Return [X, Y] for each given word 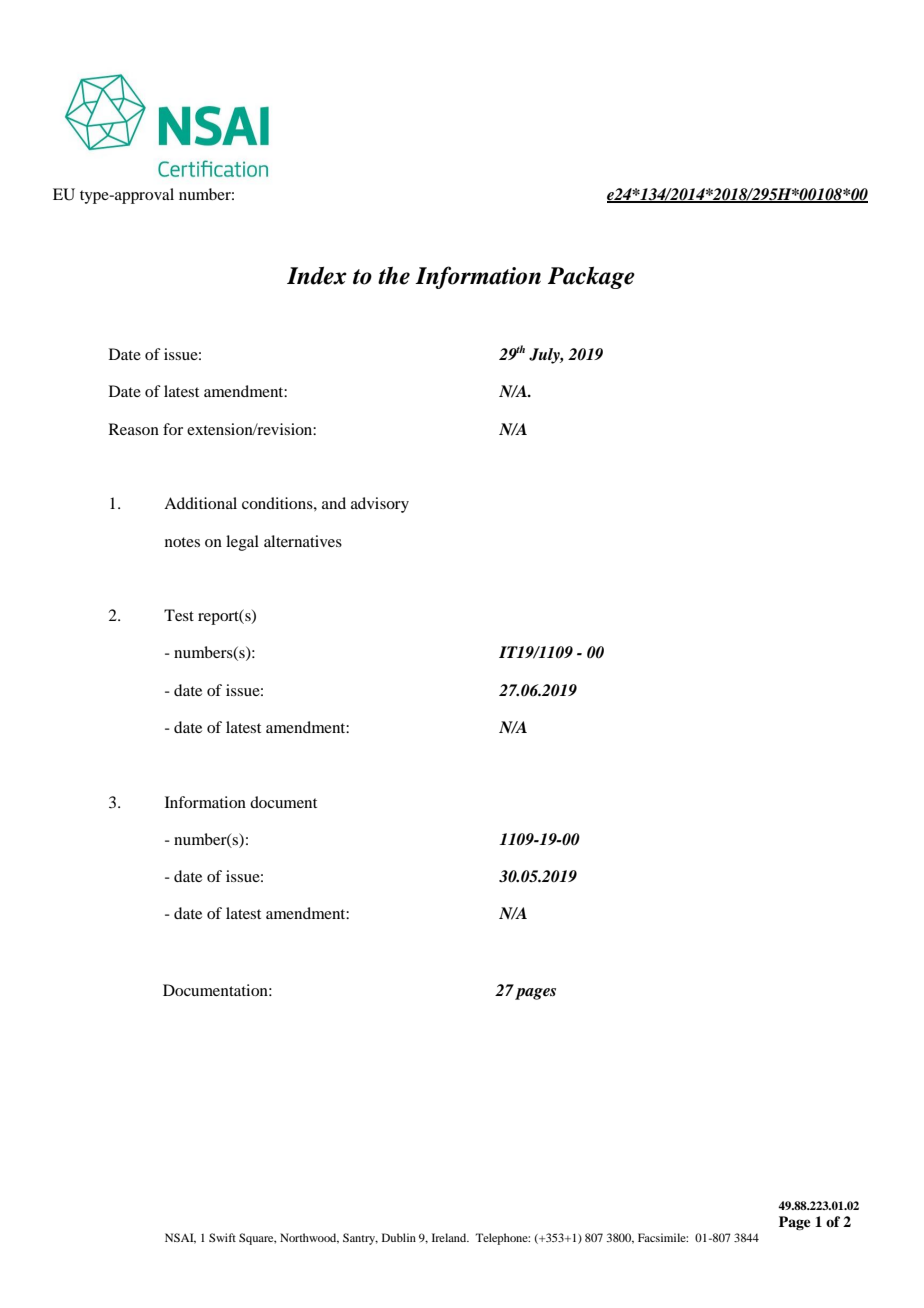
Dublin [399, 1237]
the [394, 275]
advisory [380, 505]
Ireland [450, 1237]
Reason [134, 429]
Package [591, 277]
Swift [222, 1237]
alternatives [303, 541]
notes [182, 542]
